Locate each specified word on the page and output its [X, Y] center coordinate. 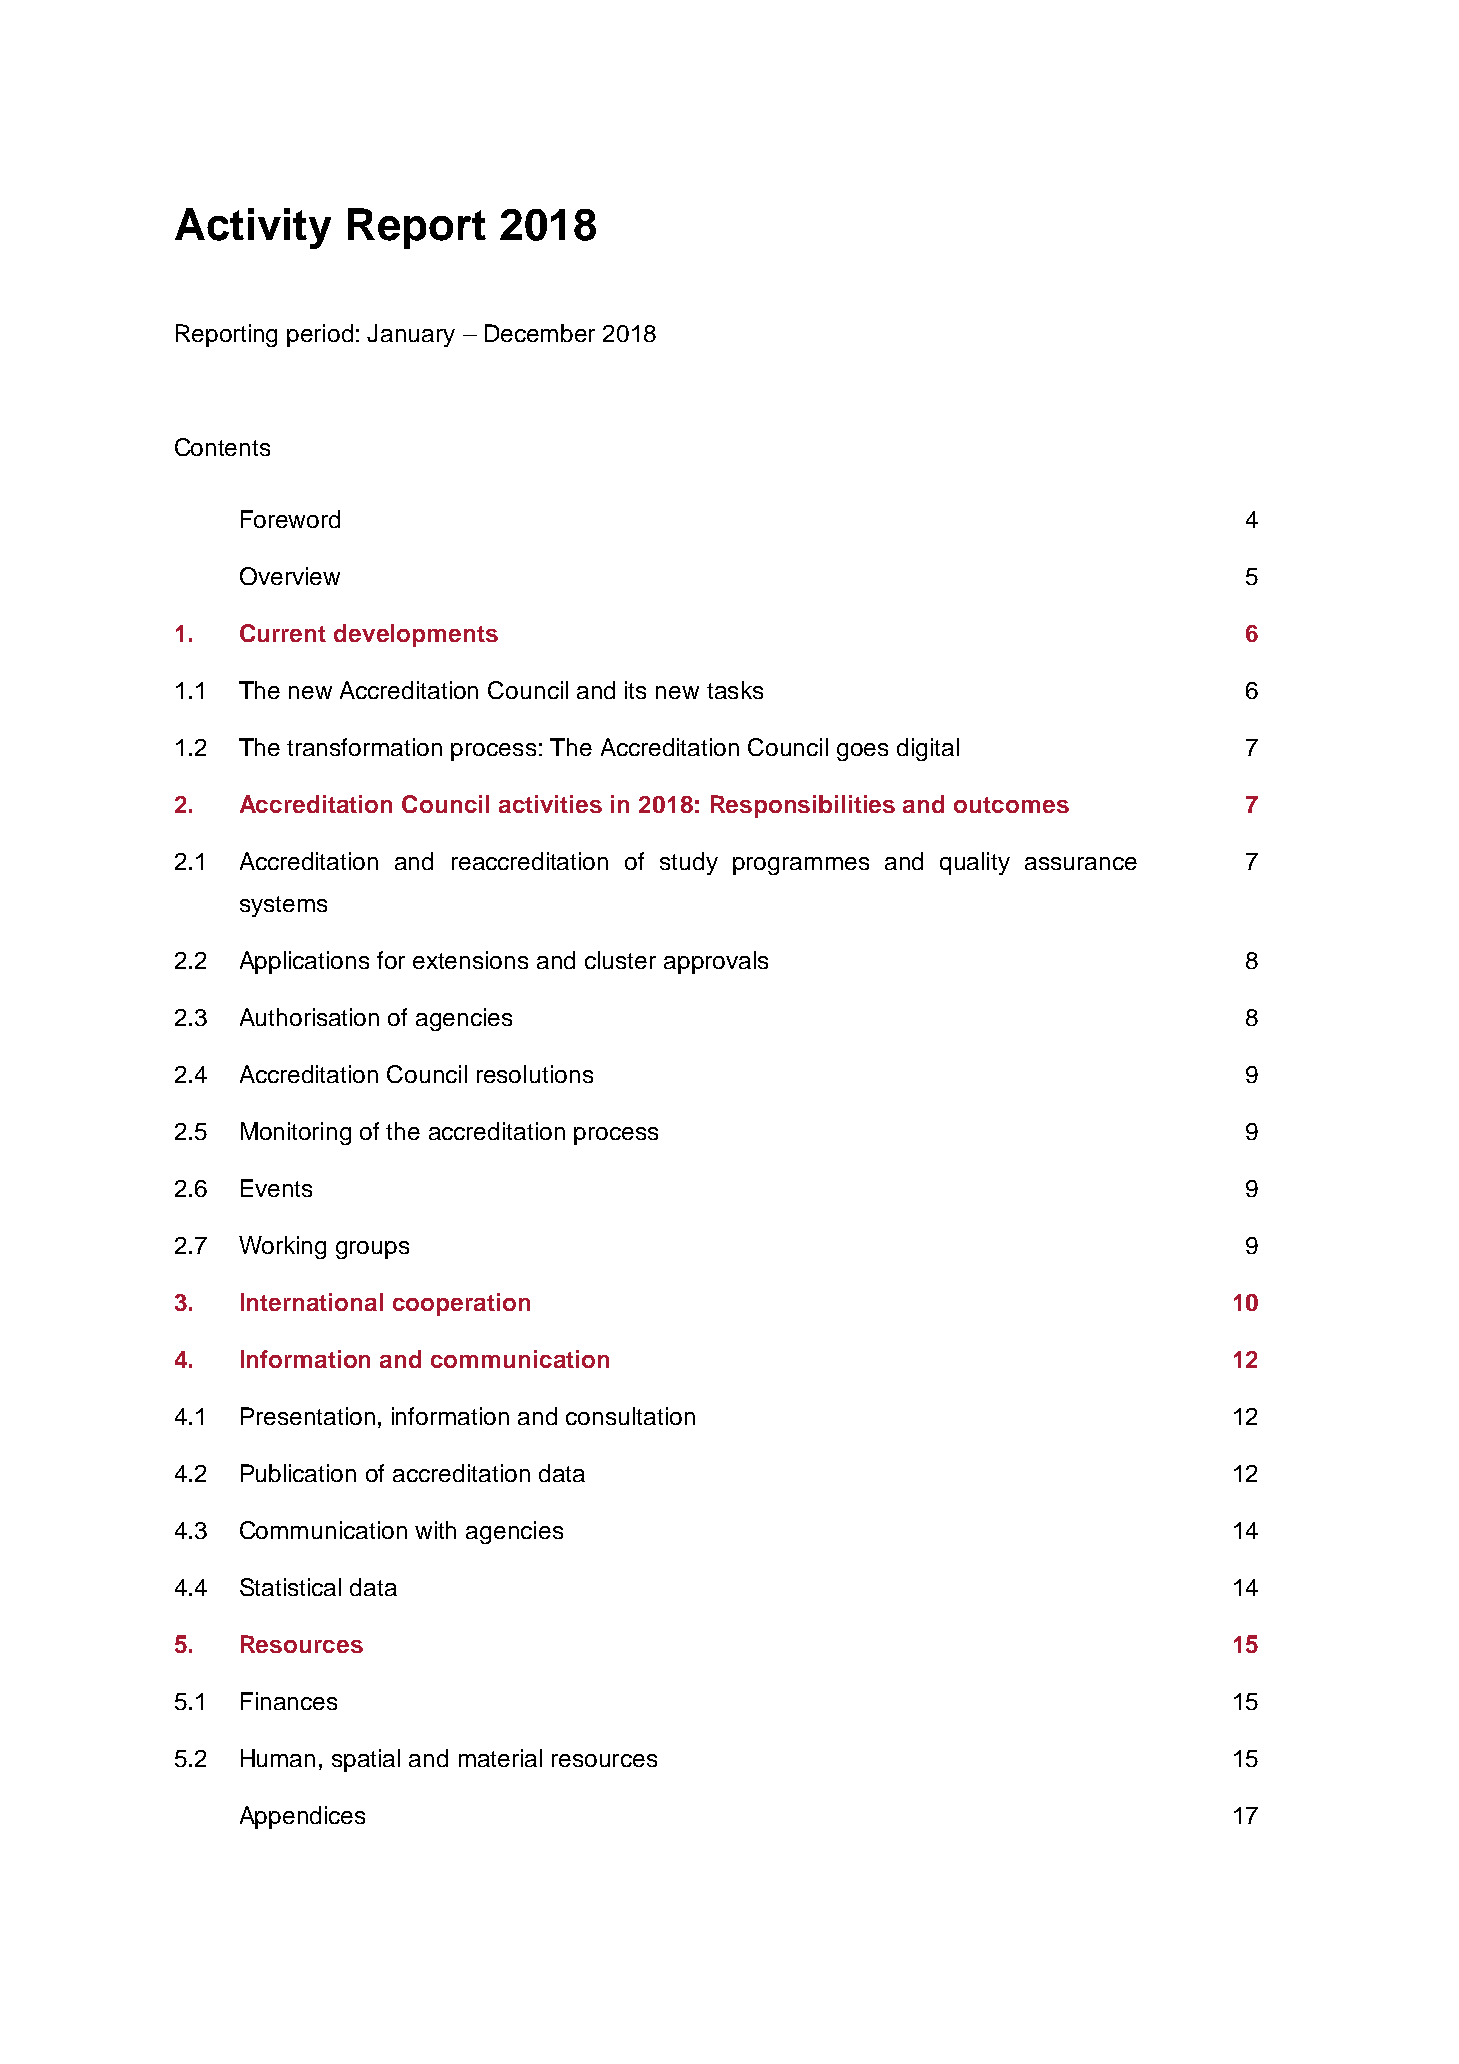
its [635, 690]
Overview [290, 576]
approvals [716, 962]
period [320, 335]
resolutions [535, 1074]
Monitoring [296, 1133]
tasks [735, 690]
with [435, 1530]
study [689, 863]
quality [975, 863]
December [540, 333]
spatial [366, 1760]
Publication [298, 1473]
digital [928, 749]
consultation [630, 1416]
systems [283, 906]
